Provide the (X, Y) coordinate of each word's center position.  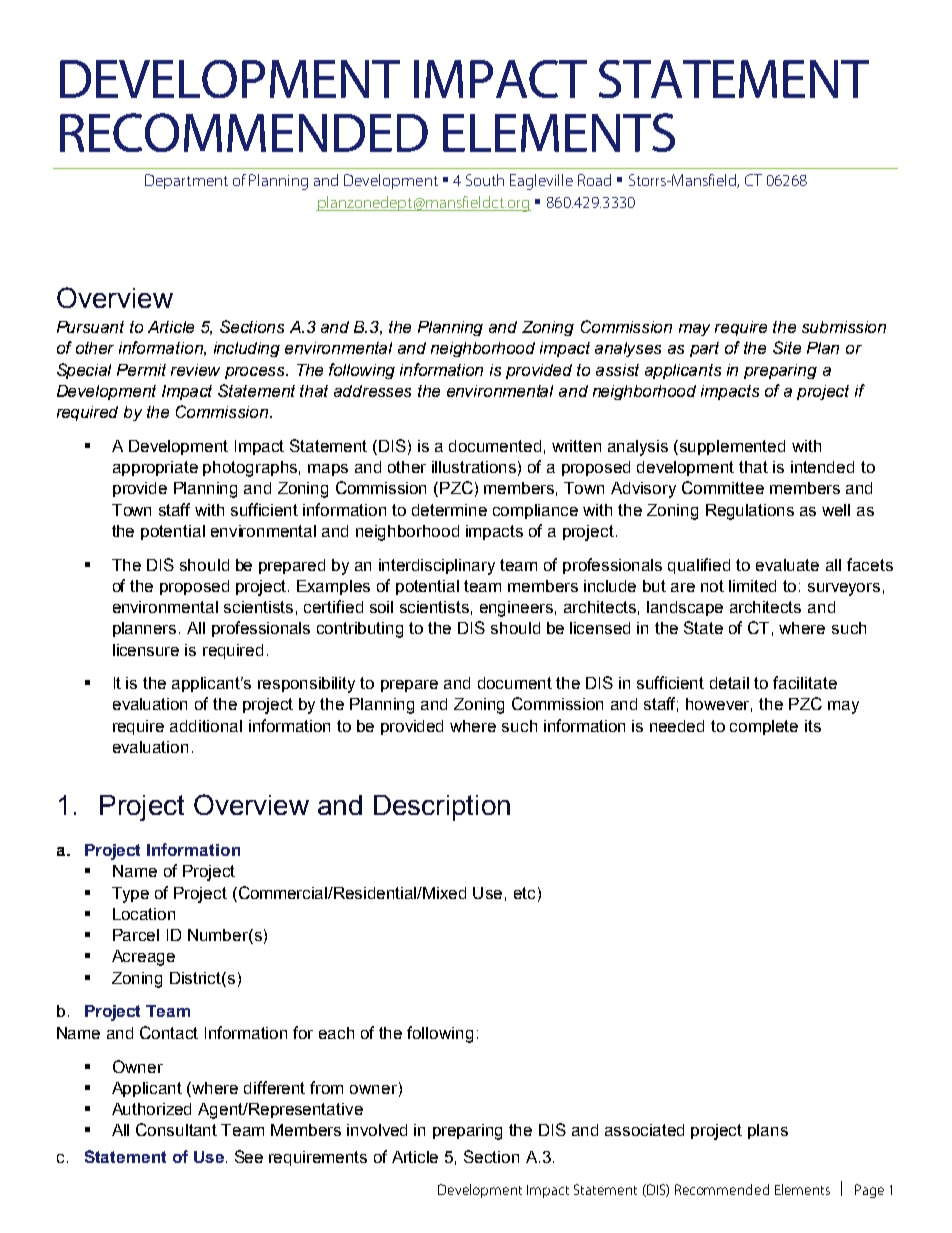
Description (442, 808)
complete (764, 727)
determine (449, 510)
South (485, 180)
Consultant (176, 1129)
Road (594, 180)
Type (130, 895)
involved (377, 1130)
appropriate (155, 468)
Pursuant (90, 327)
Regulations (750, 512)
